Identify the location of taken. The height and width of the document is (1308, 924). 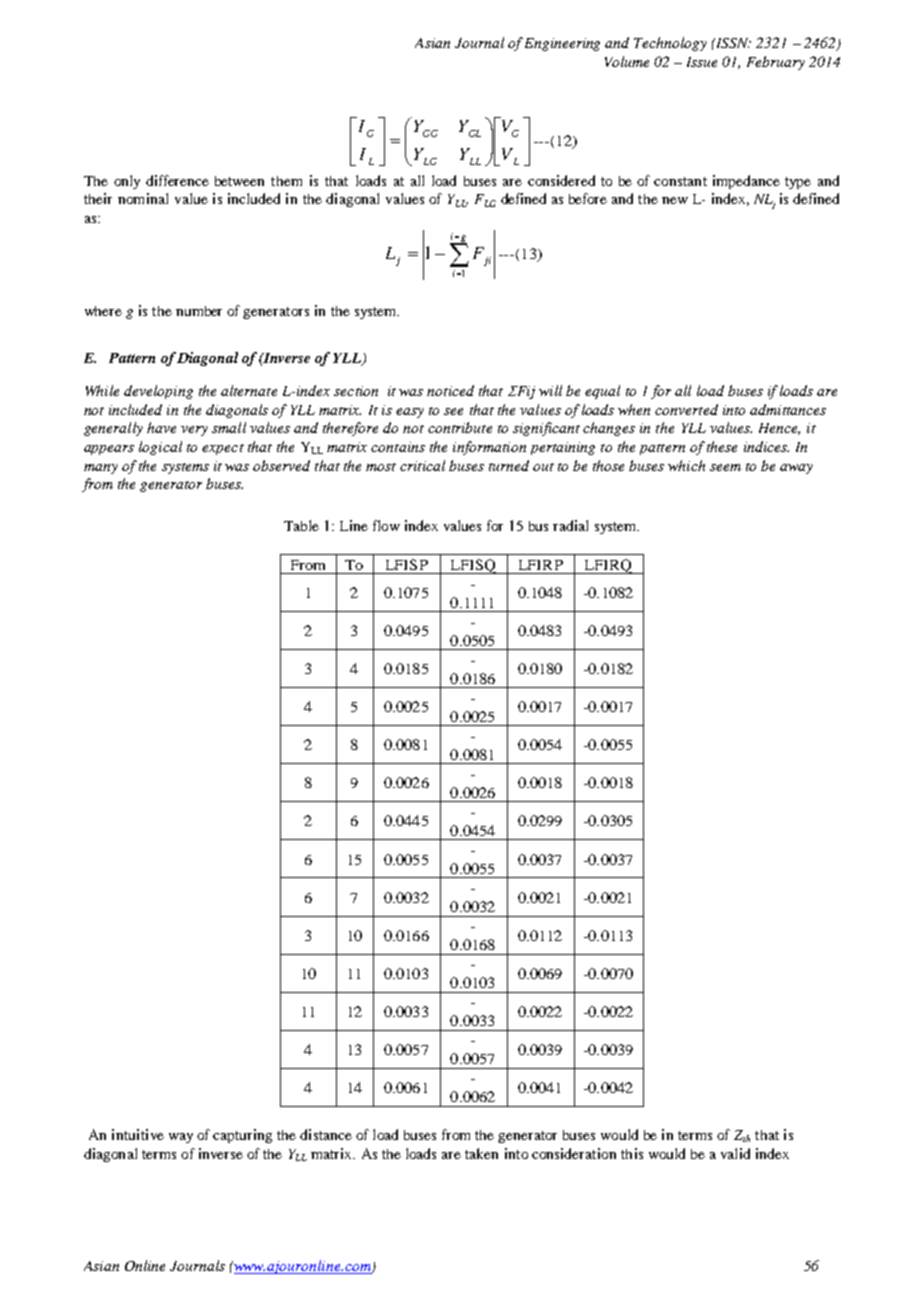
(481, 1153).
